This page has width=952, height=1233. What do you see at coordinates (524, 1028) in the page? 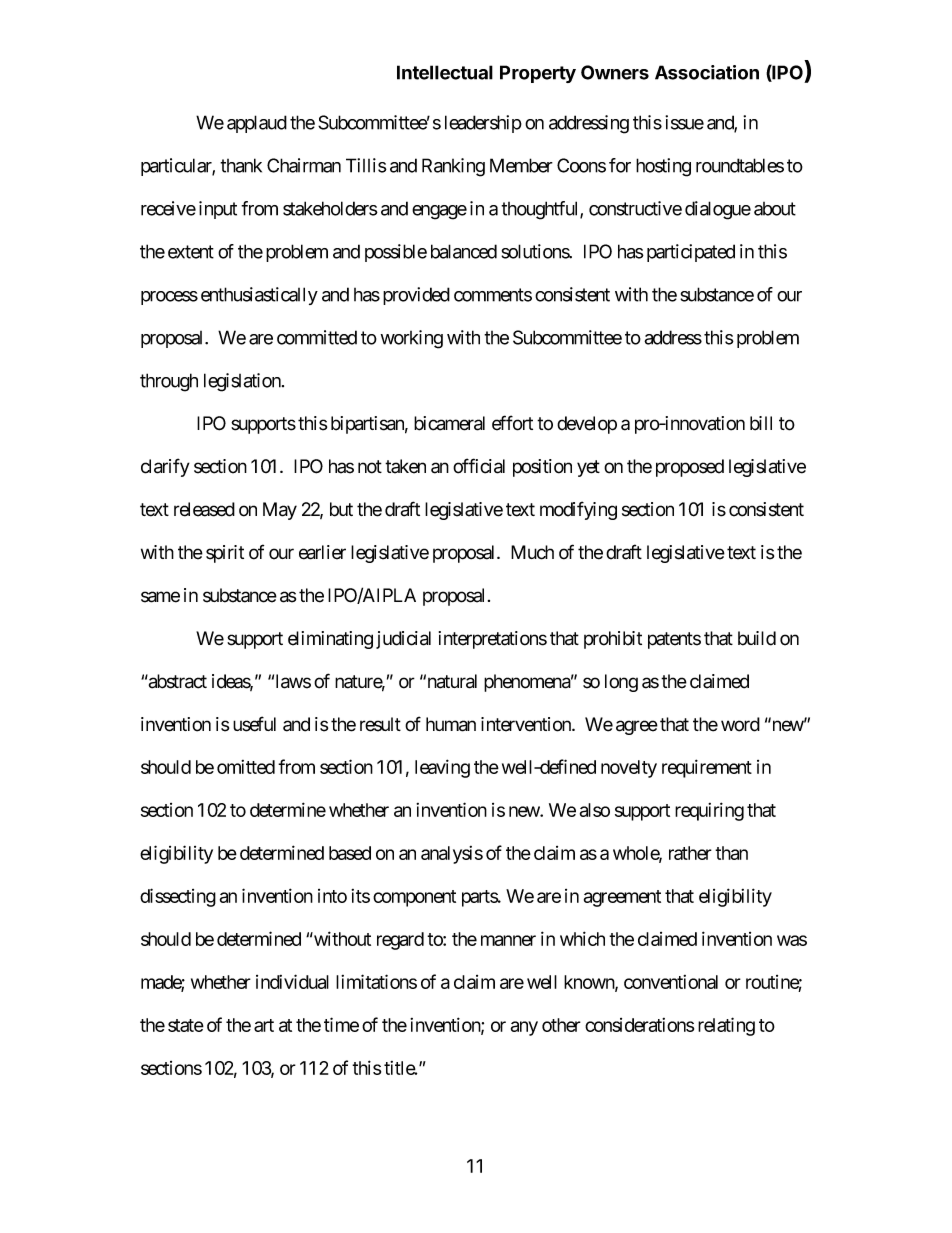
I see `any` at bounding box center [524, 1028].
